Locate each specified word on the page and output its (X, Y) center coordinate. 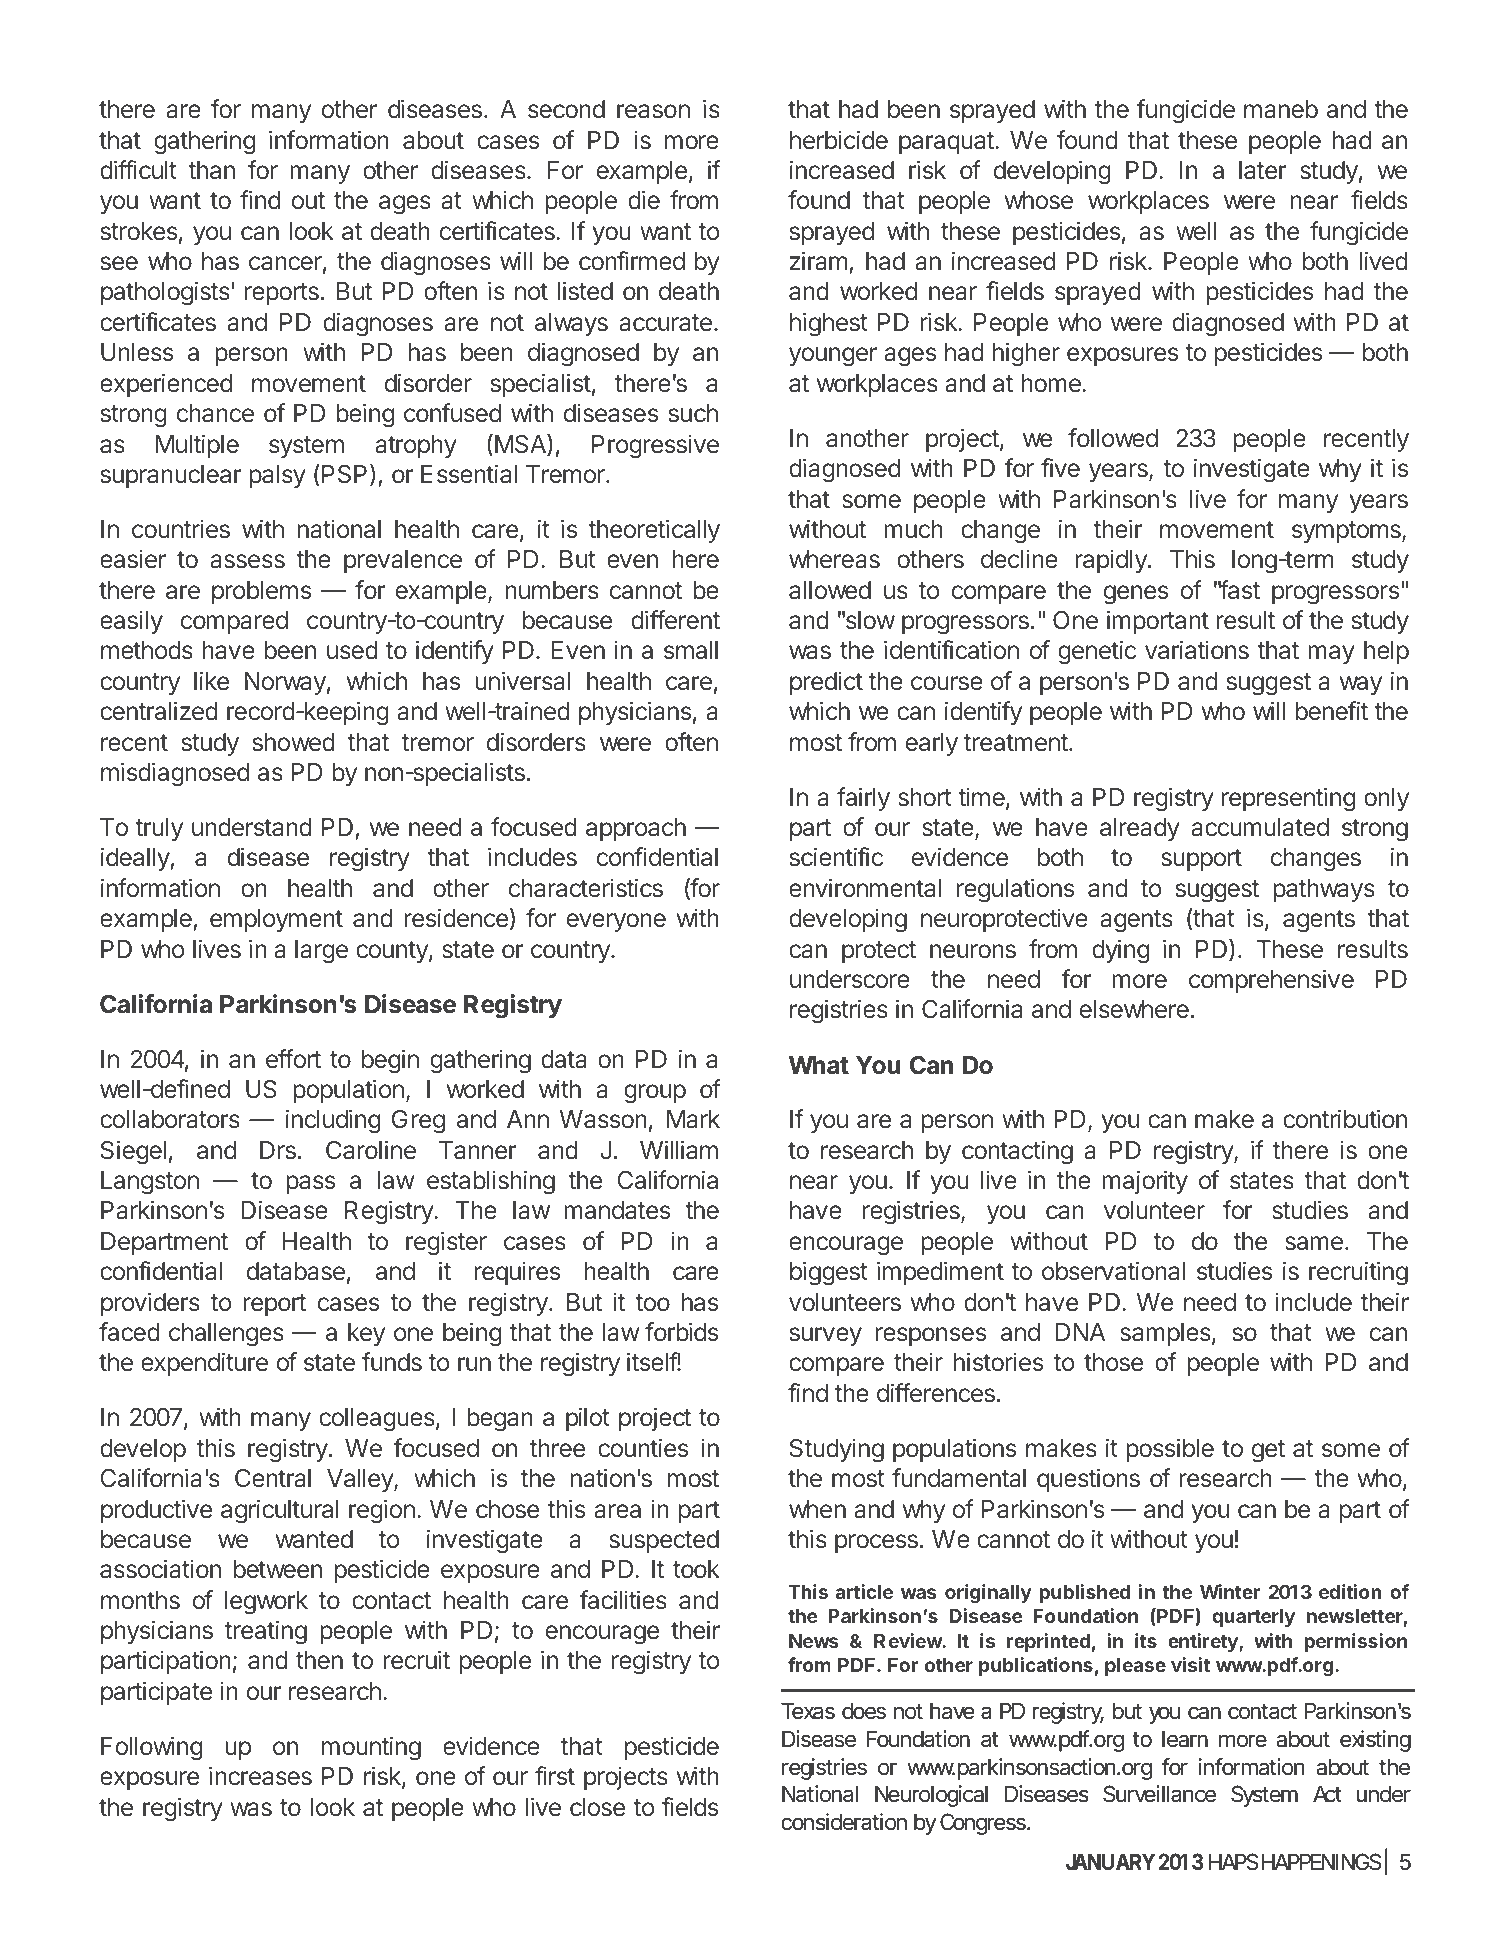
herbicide (839, 140)
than (211, 170)
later (1262, 170)
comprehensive (1271, 981)
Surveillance (1159, 1794)
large (321, 952)
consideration (844, 1822)
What (819, 1065)
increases (260, 1776)
